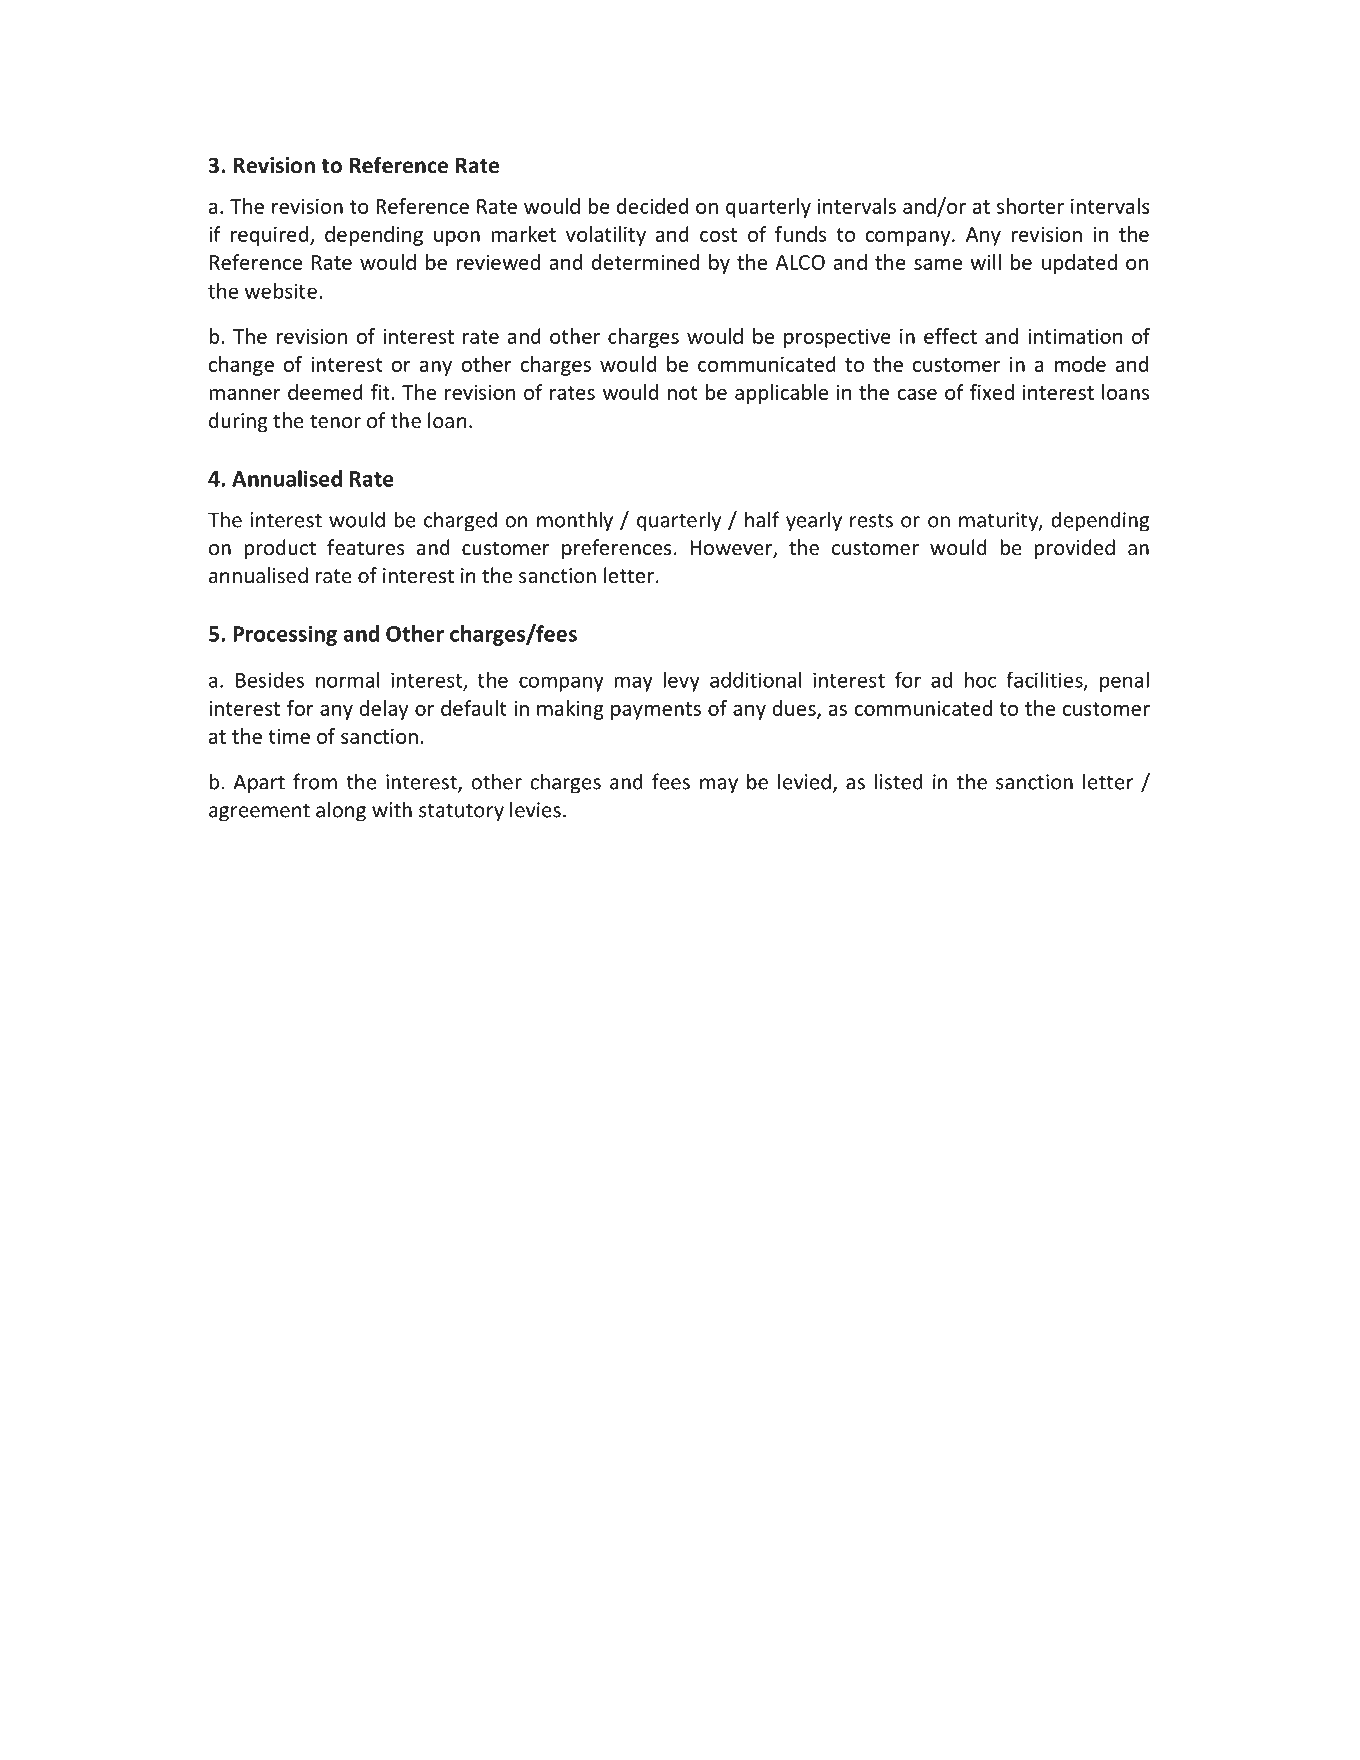 The height and width of the screenshot is (1760, 1360). Describe the element at coordinates (285, 635) in the screenshot. I see `Processing` at that location.
